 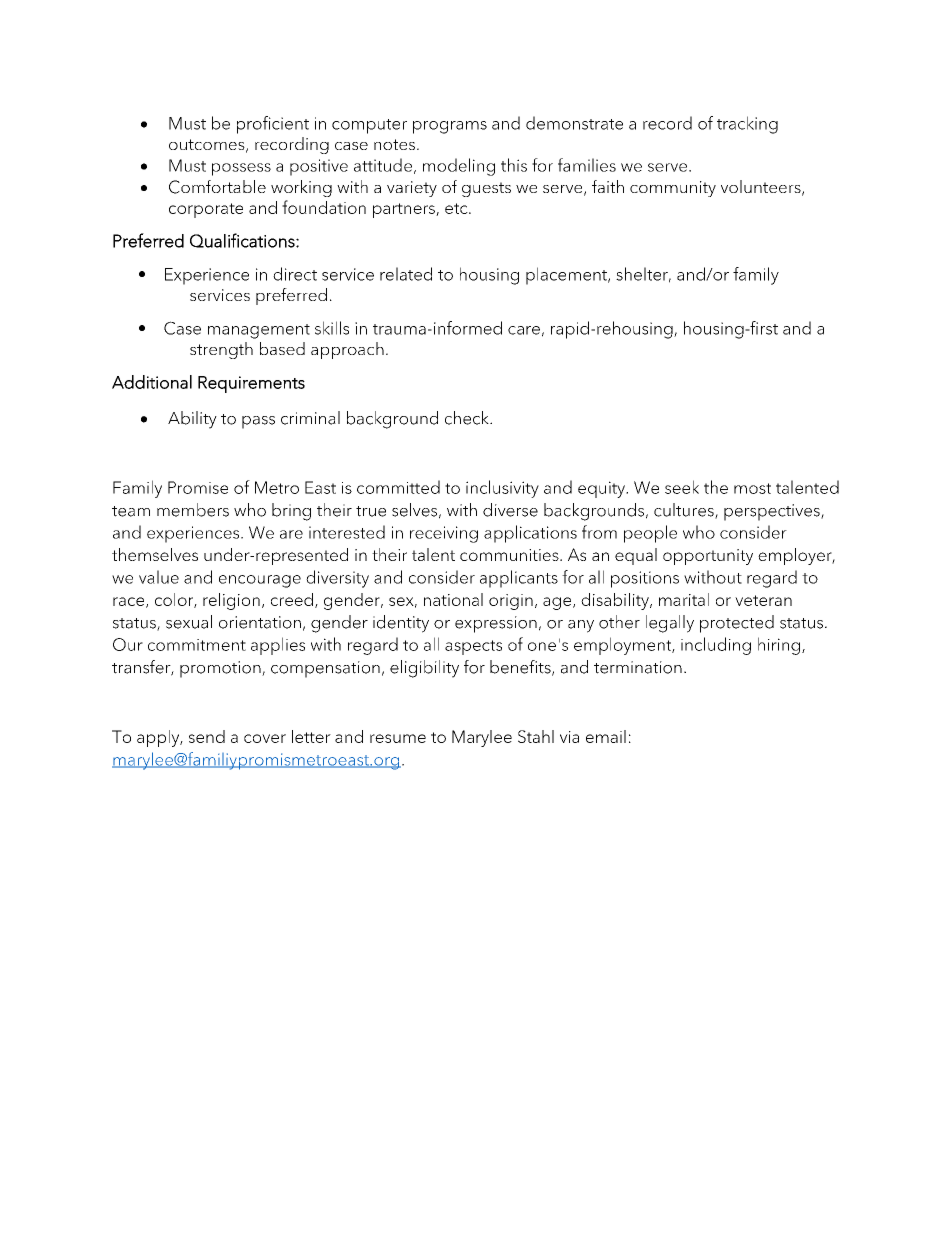 What do you see at coordinates (468, 418) in the image?
I see `check` at bounding box center [468, 418].
